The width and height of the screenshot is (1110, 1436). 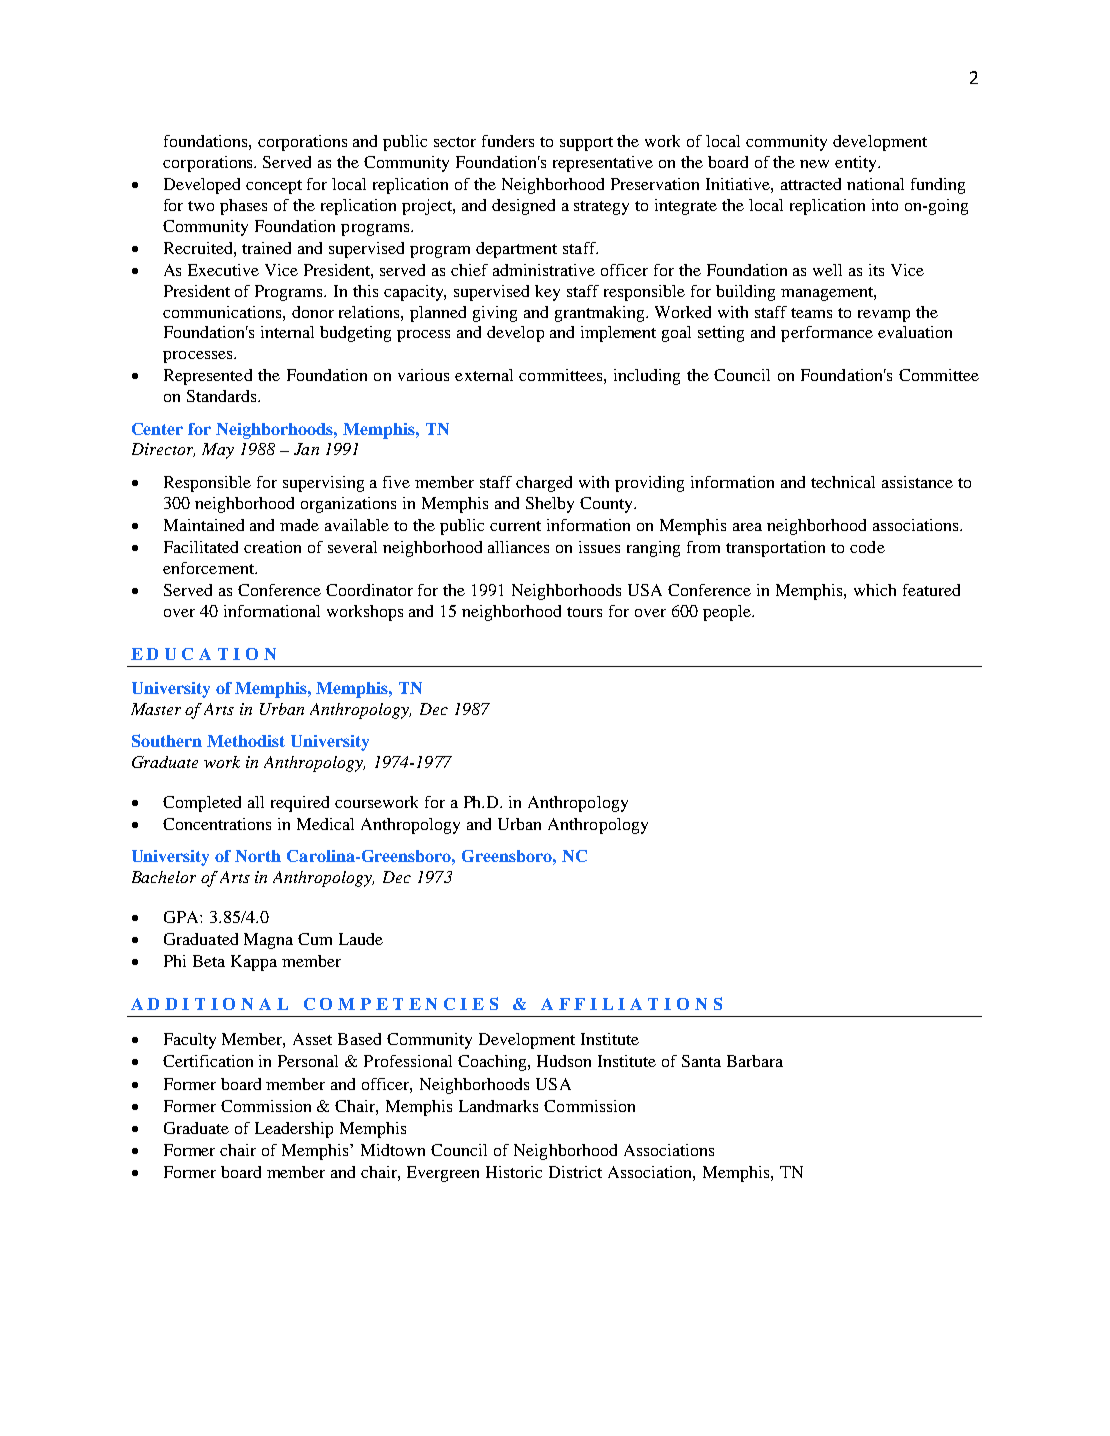 I want to click on concept, so click(x=274, y=187).
